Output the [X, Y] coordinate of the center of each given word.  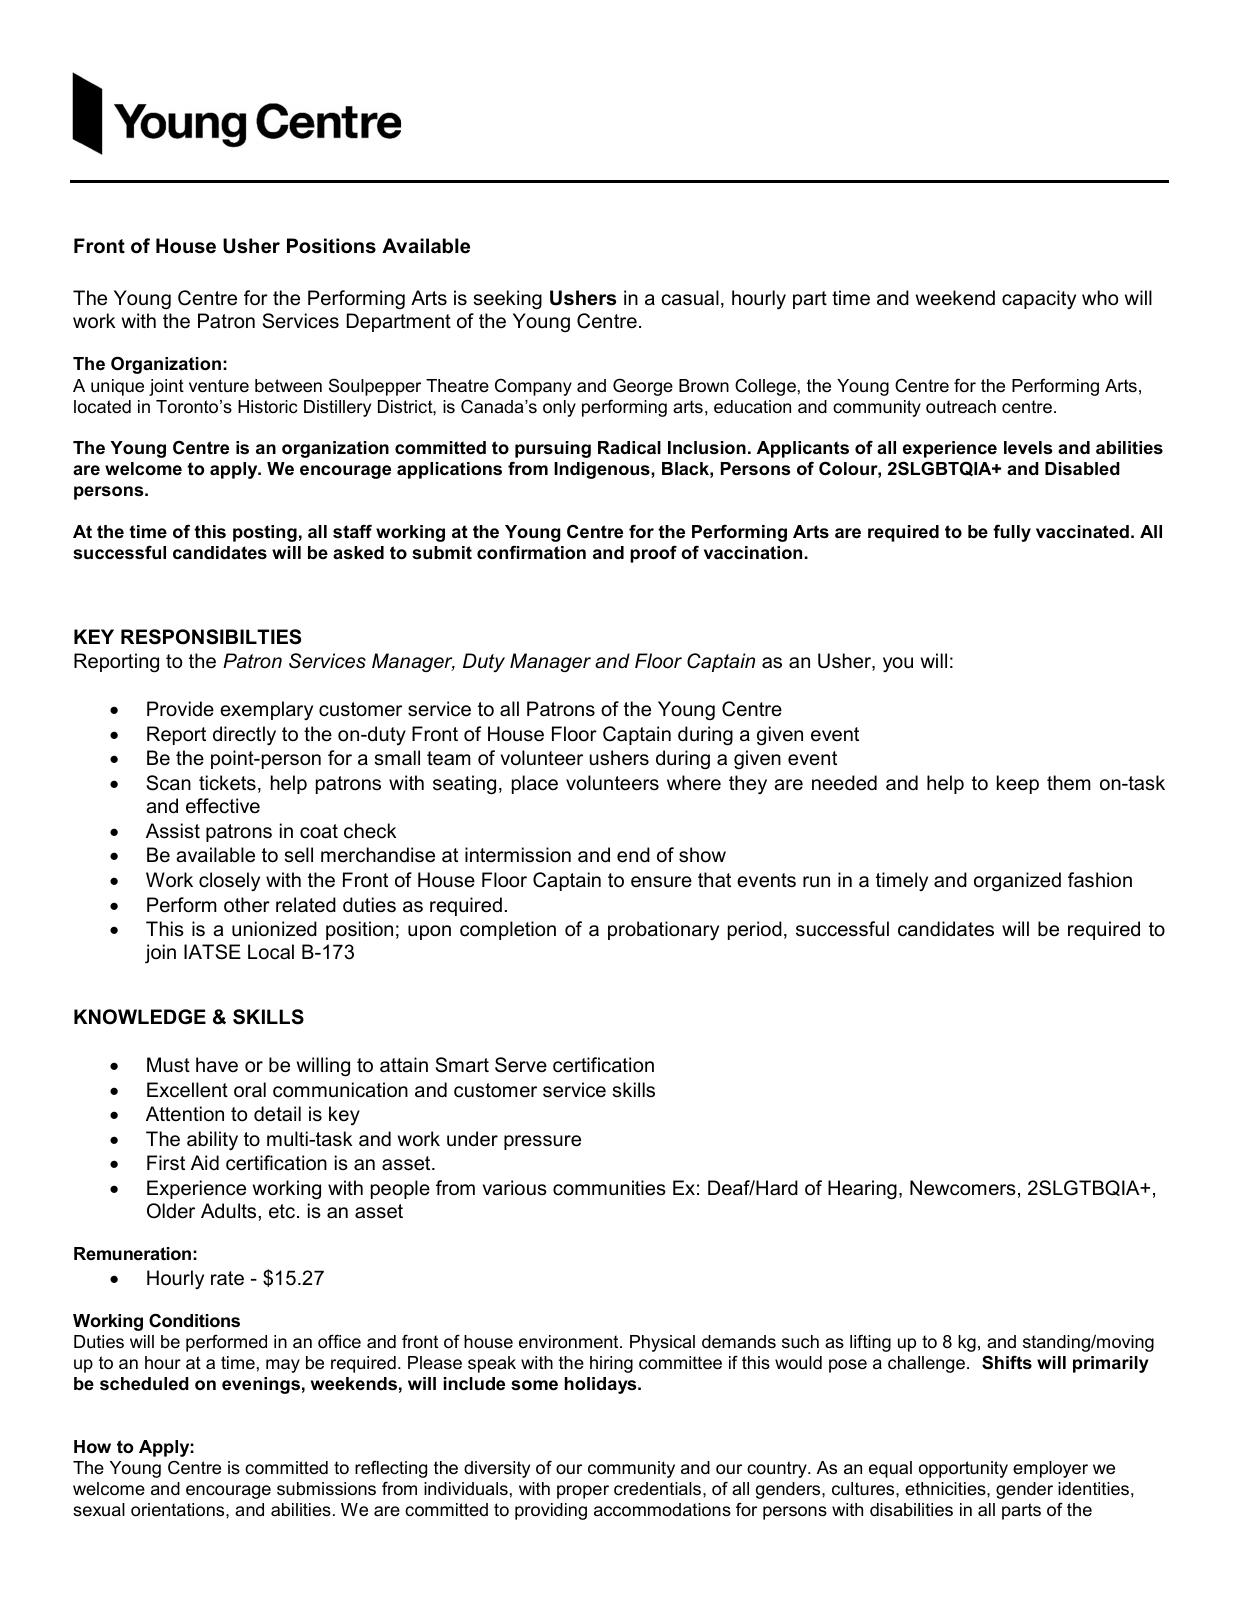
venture [219, 386]
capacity [1039, 299]
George [643, 387]
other [247, 904]
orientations [179, 1510]
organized [1017, 882]
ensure [661, 882]
